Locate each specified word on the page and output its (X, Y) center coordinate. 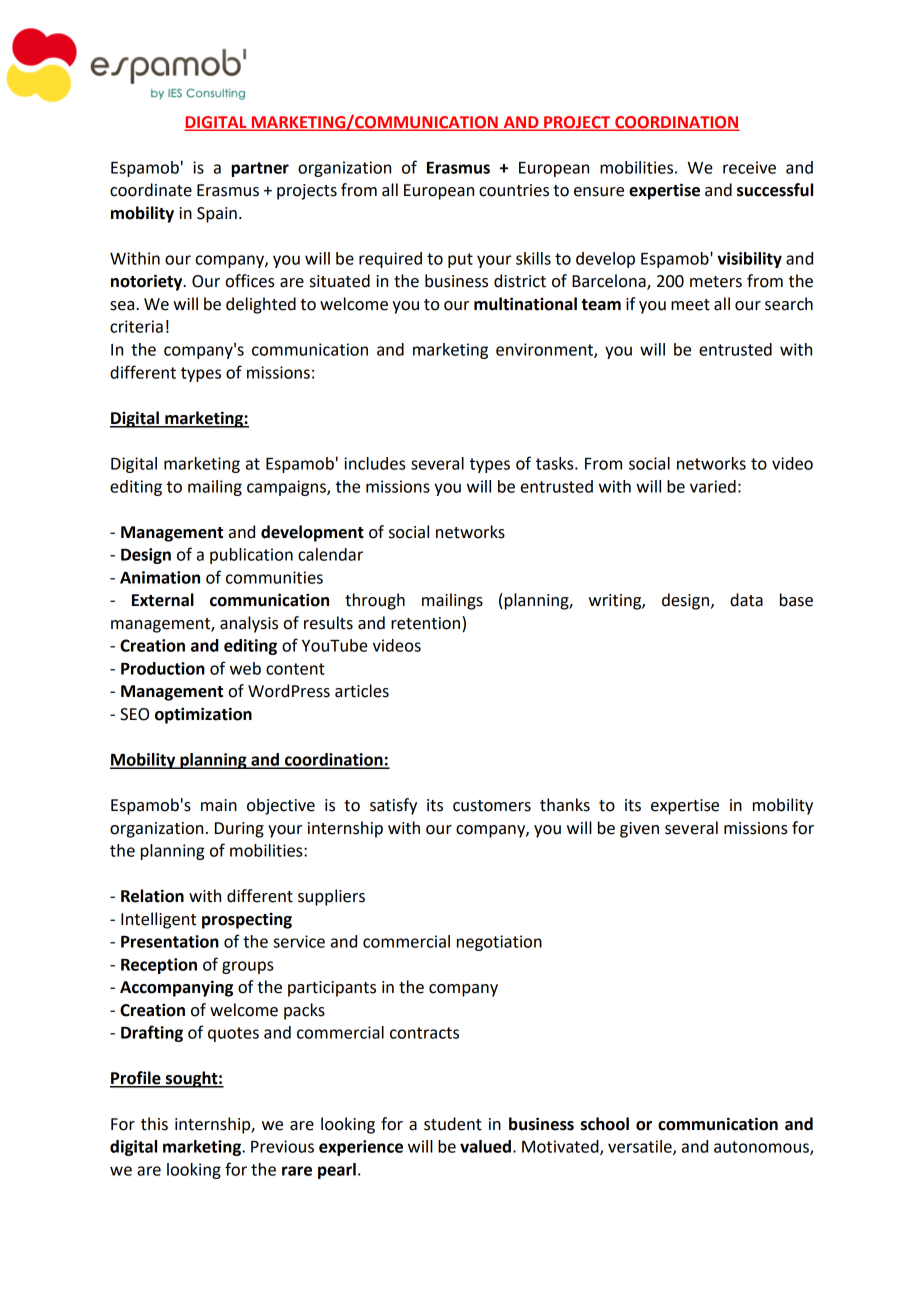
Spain (217, 215)
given (639, 830)
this (154, 1124)
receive (749, 167)
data (746, 600)
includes (374, 463)
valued (485, 1146)
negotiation (499, 943)
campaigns (287, 488)
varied (713, 486)
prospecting (247, 920)
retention (427, 623)
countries (514, 190)
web (245, 668)
